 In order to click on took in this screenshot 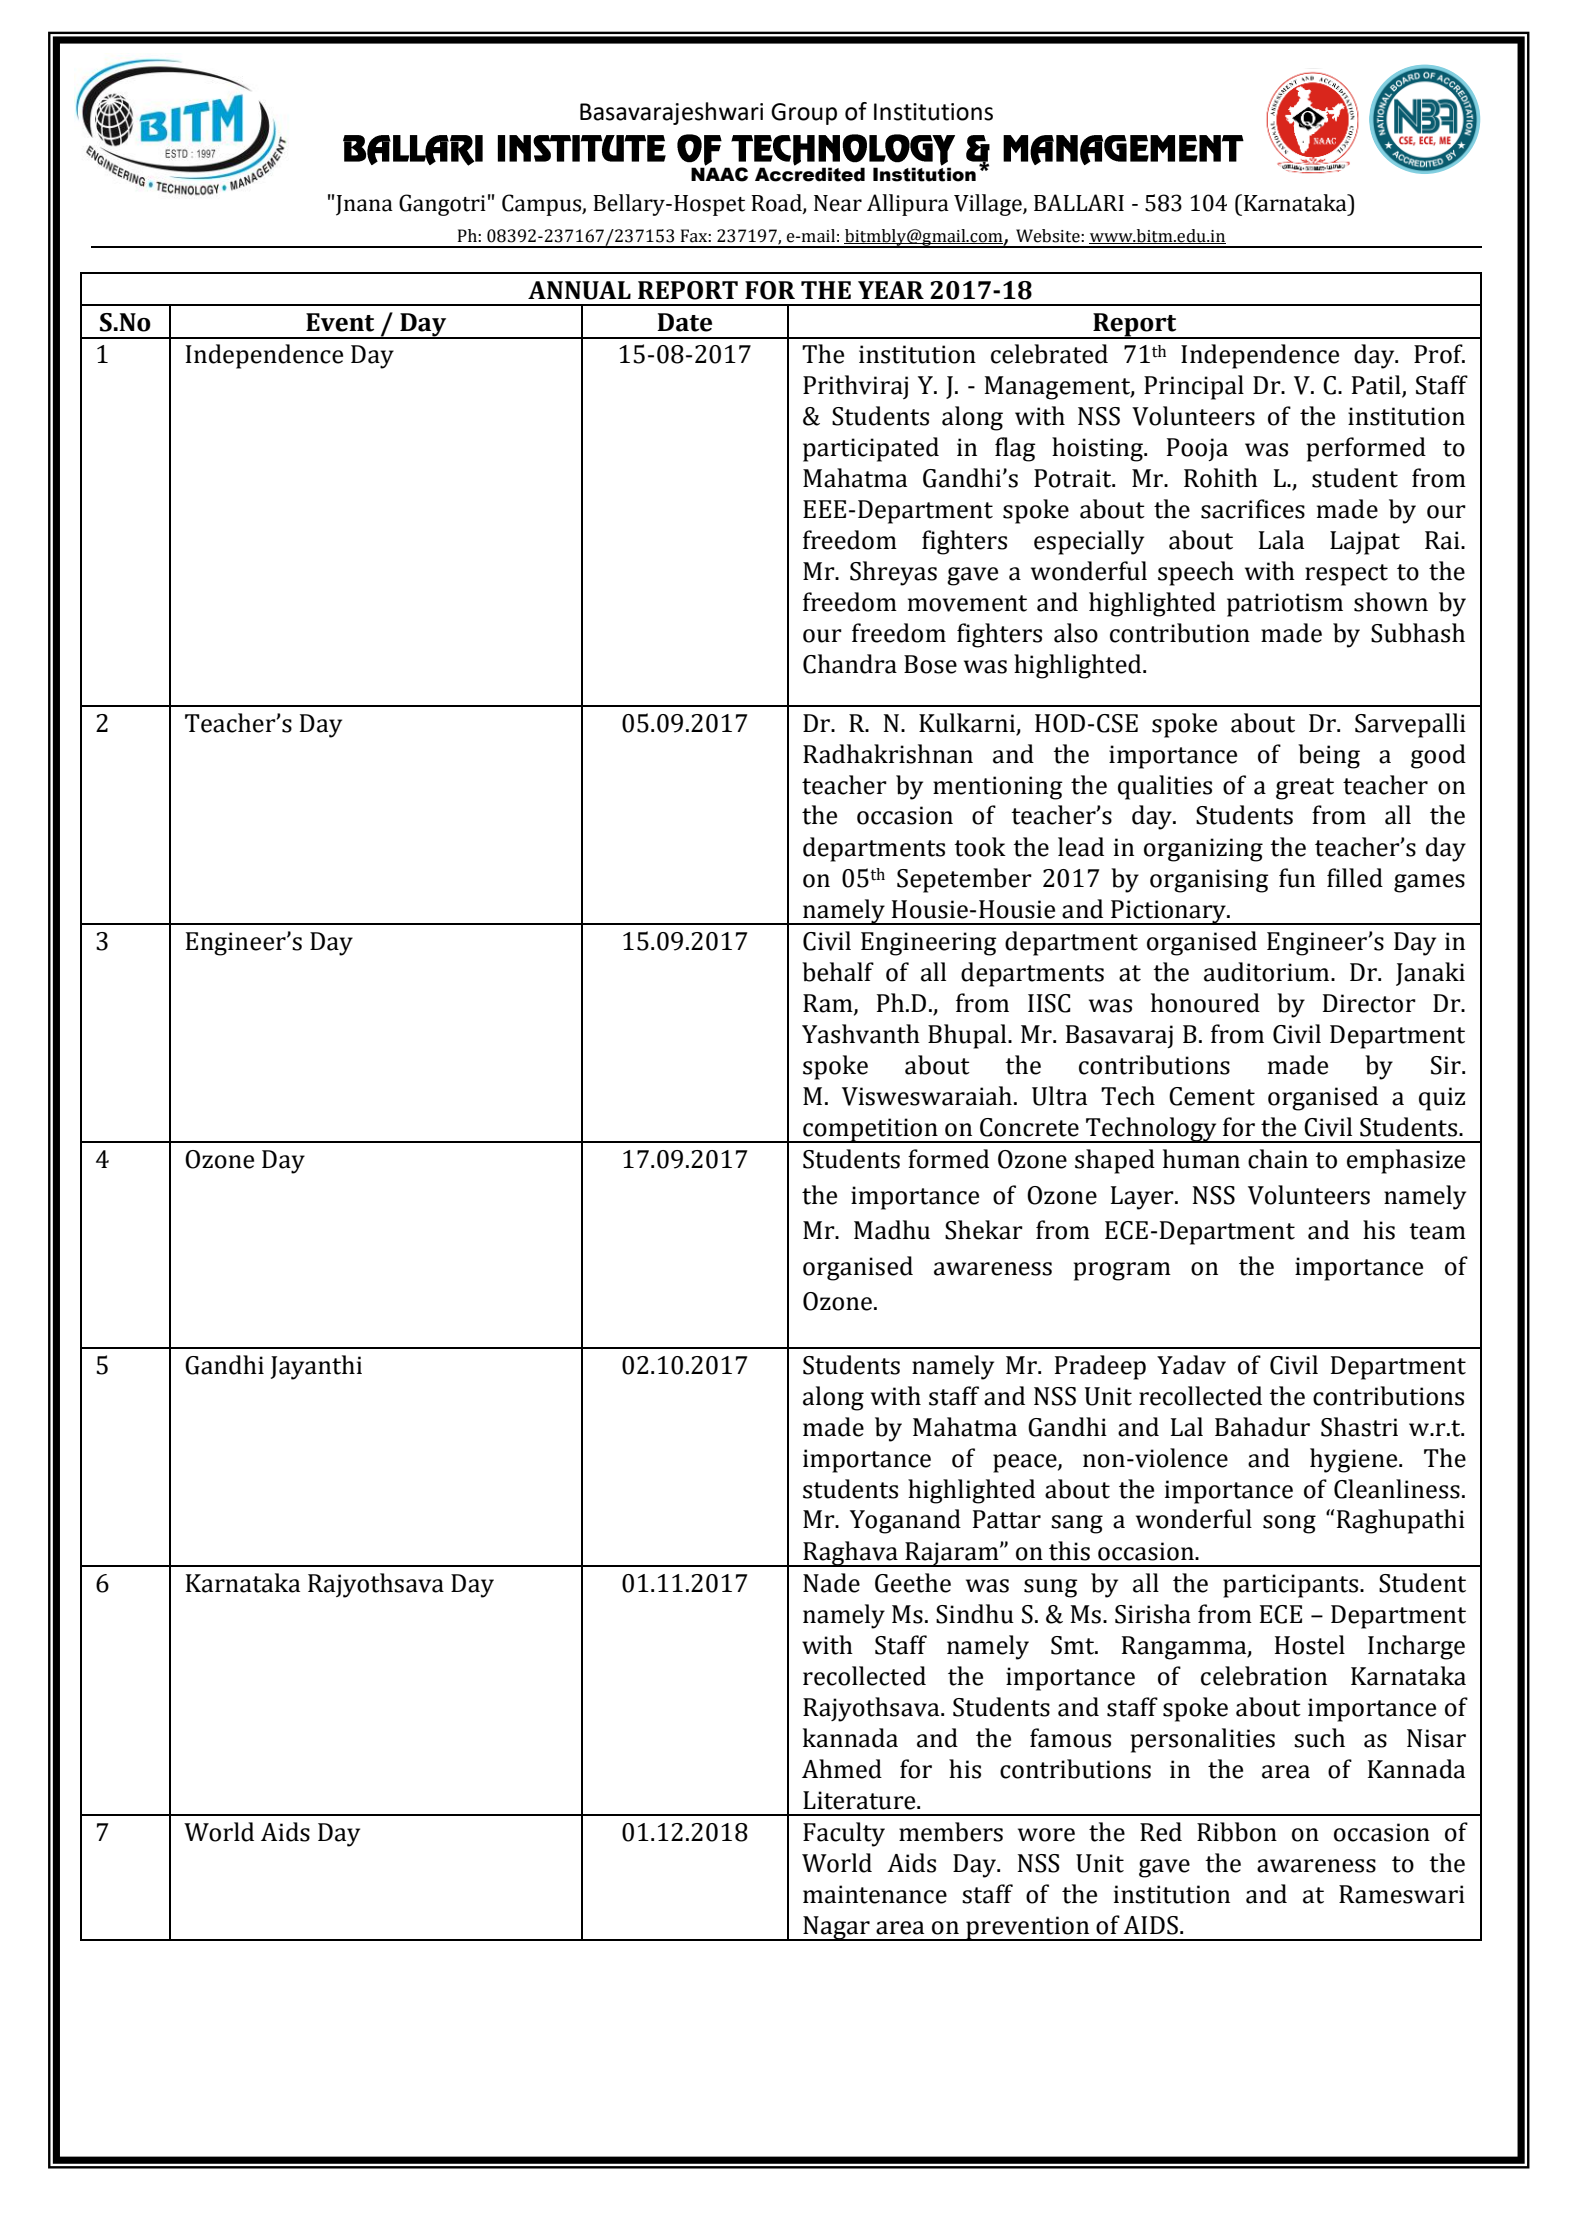, I will do `click(980, 847)`.
